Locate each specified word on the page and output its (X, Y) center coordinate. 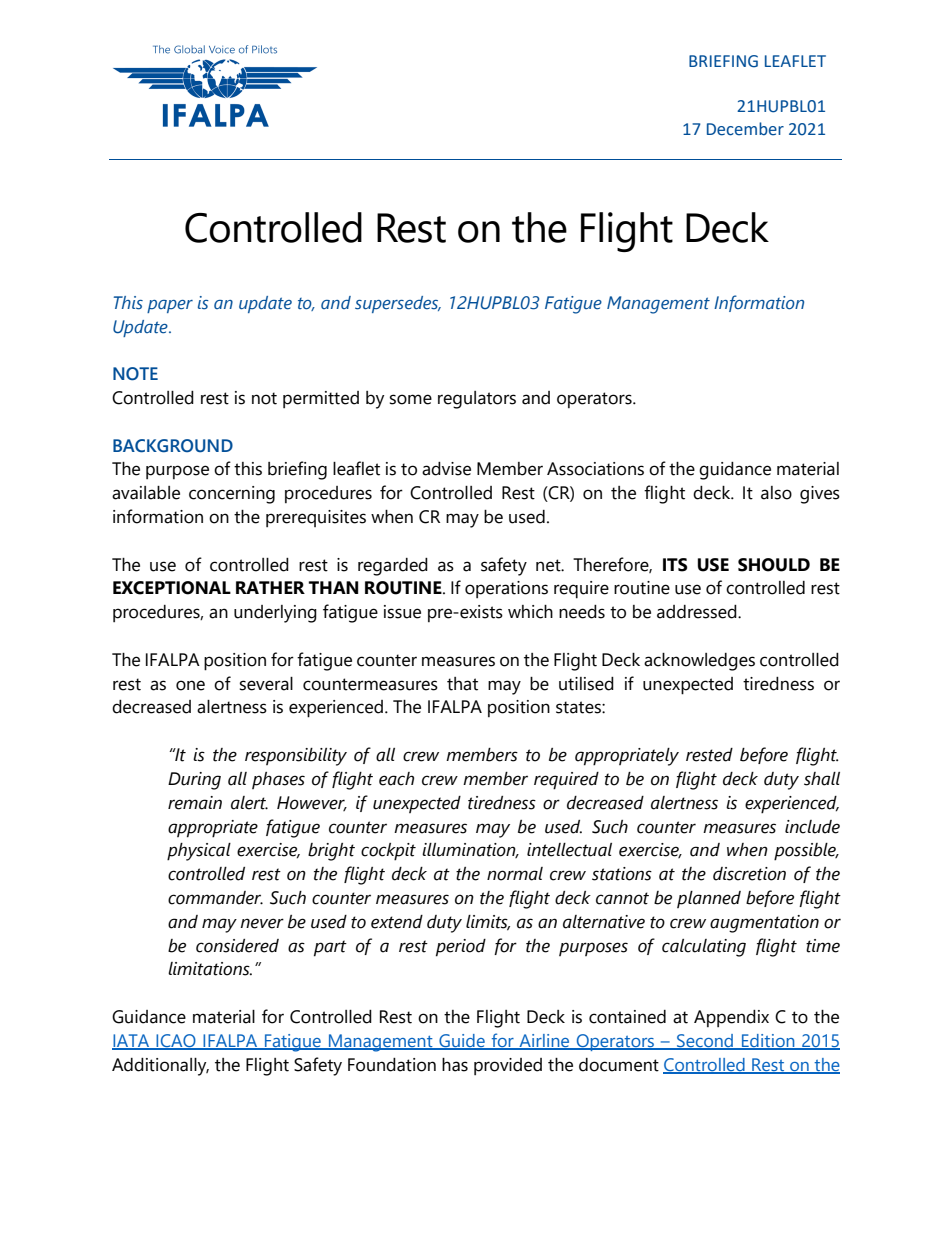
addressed (698, 612)
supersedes (398, 304)
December (745, 129)
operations (506, 589)
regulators (477, 400)
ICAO (176, 1042)
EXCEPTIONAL (172, 588)
